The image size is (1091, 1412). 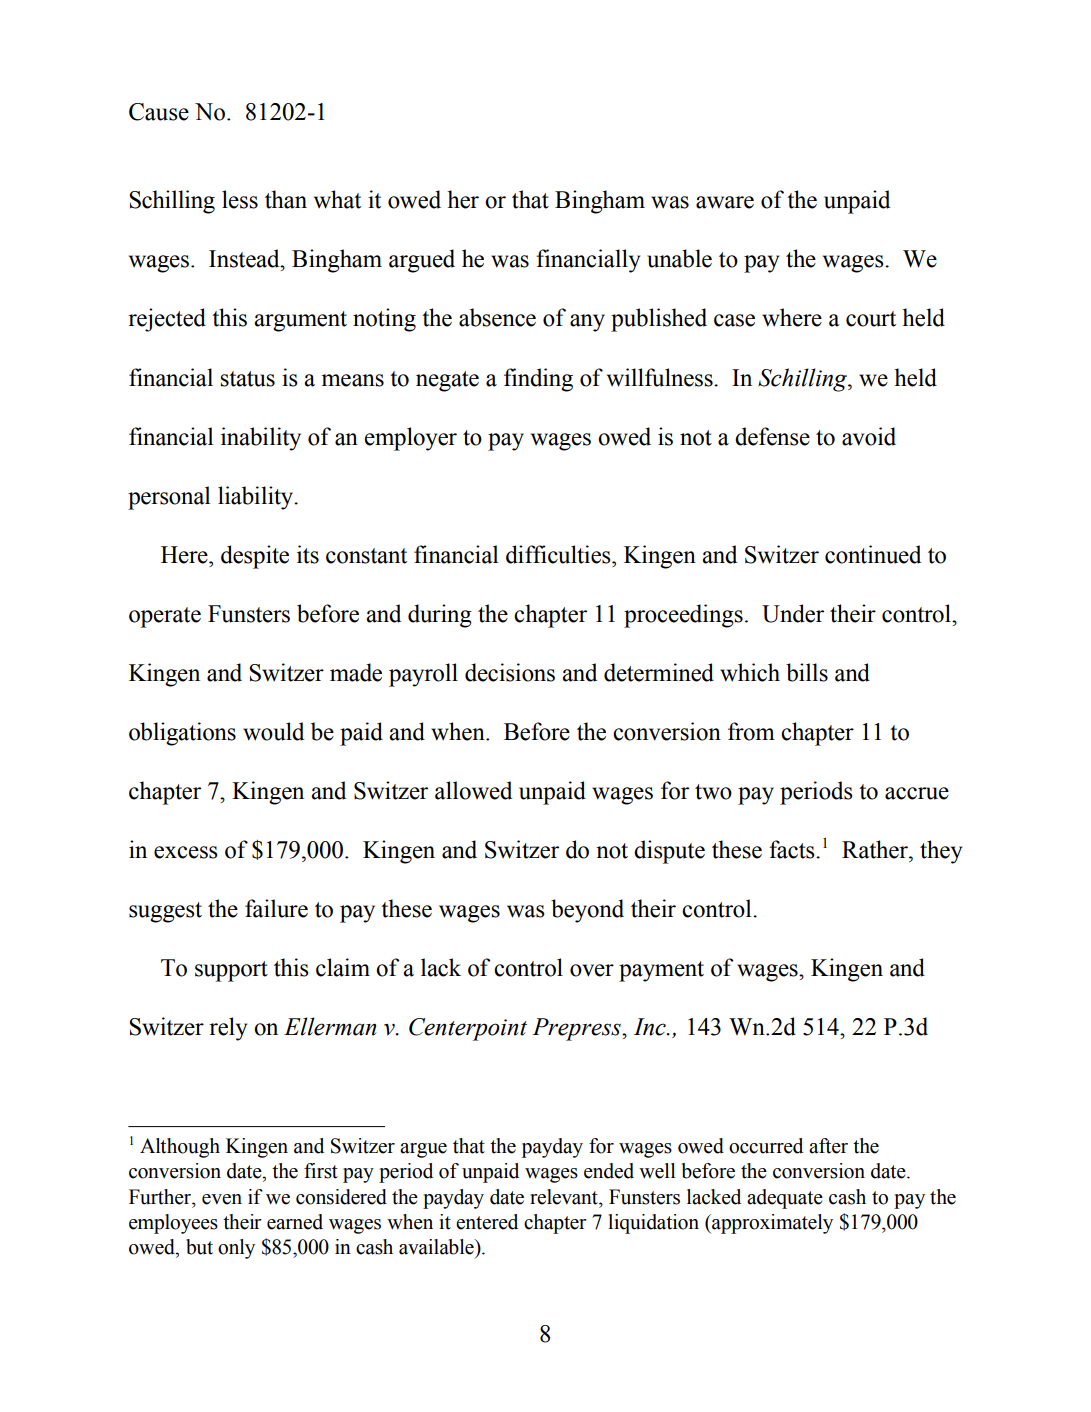 I want to click on unable, so click(x=679, y=258).
